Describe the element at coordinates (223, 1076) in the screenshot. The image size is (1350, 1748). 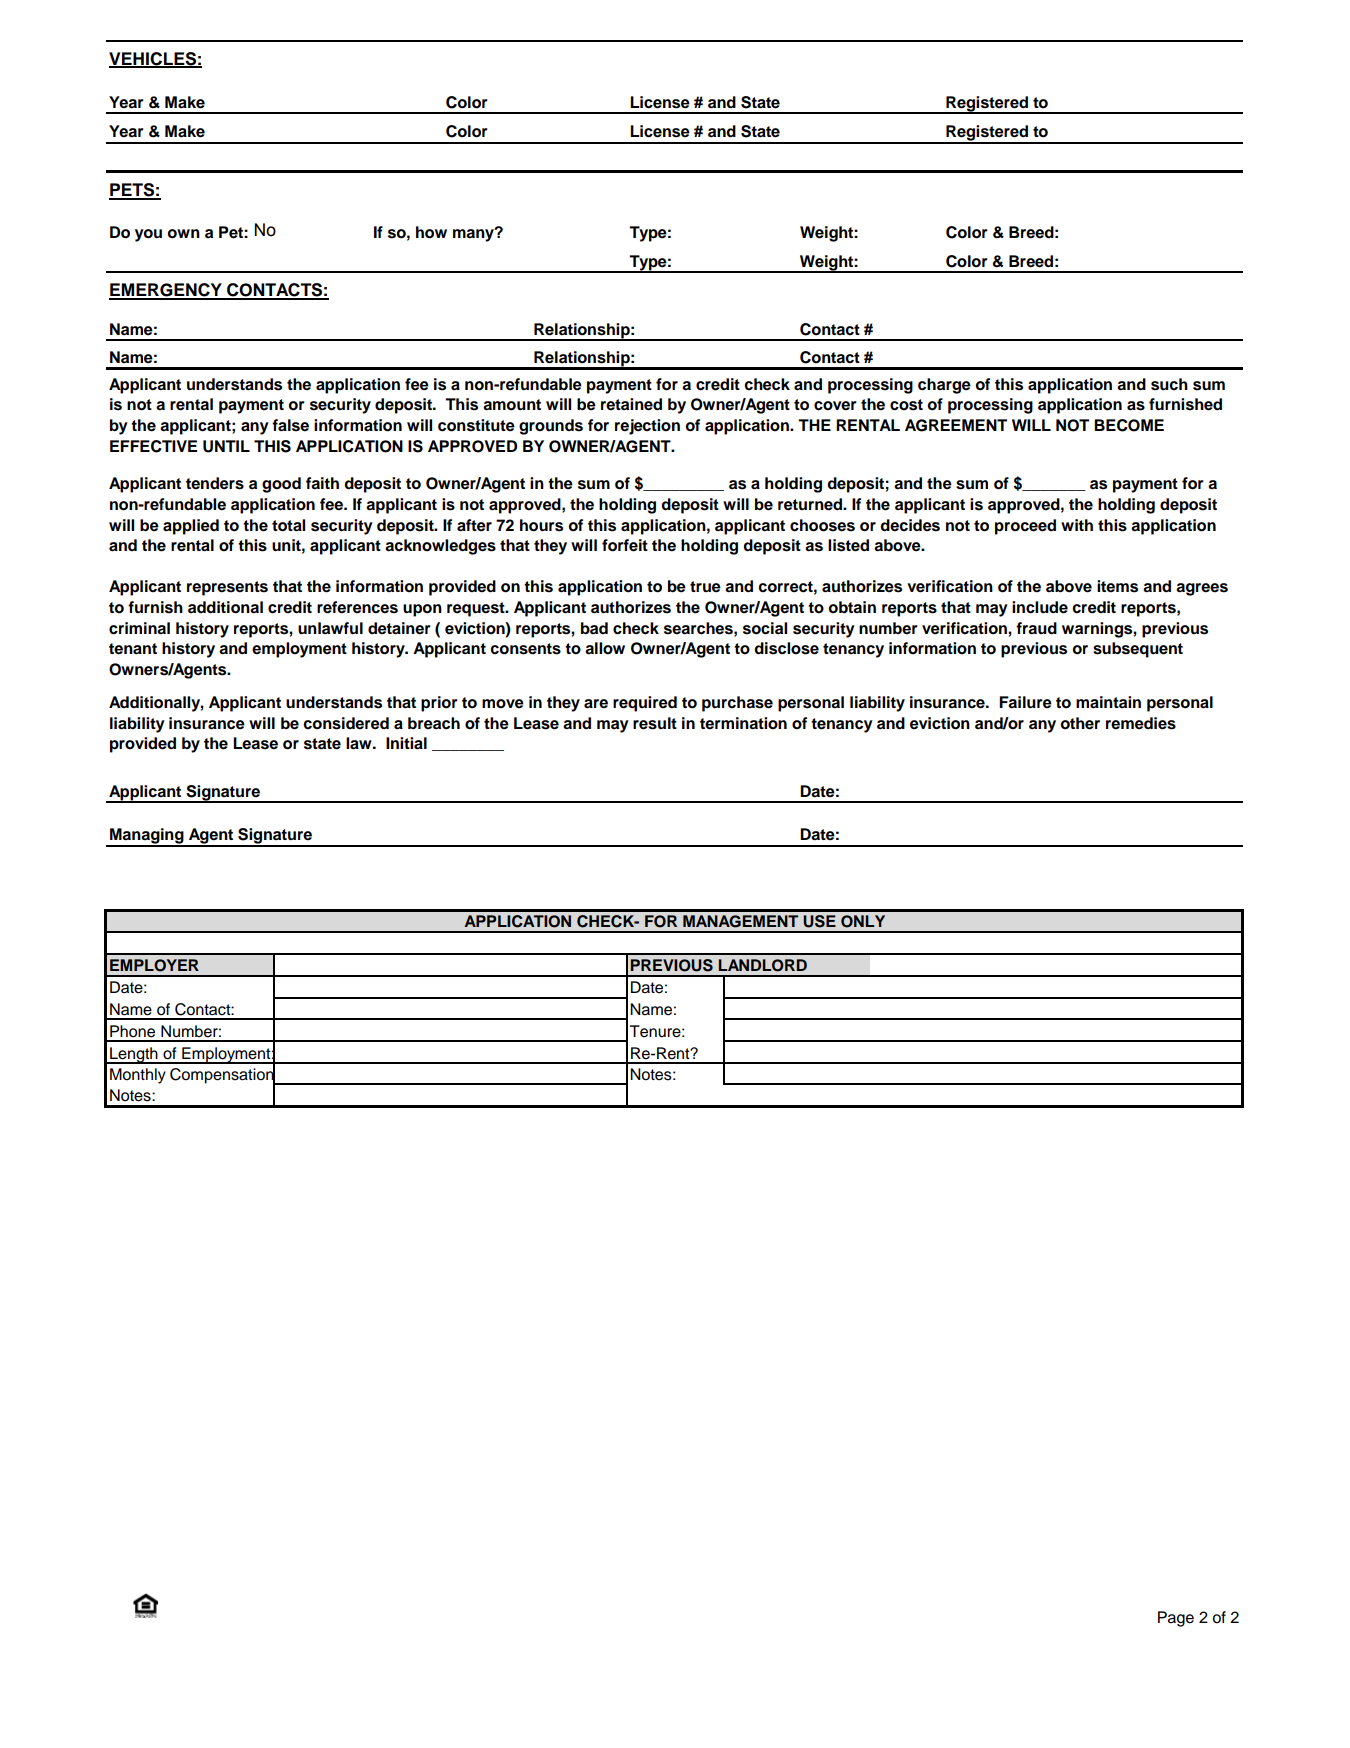
I see `Compensation` at that location.
